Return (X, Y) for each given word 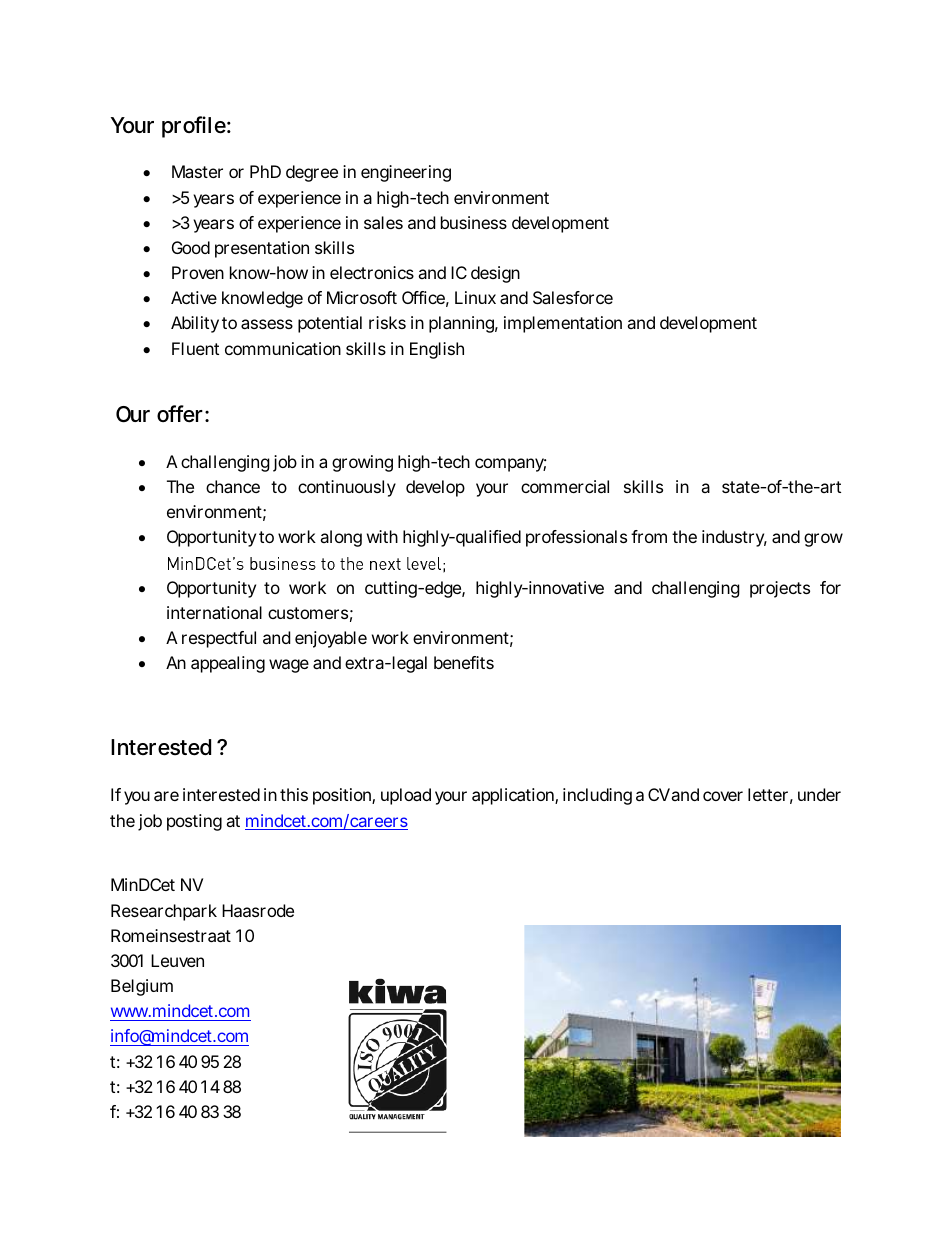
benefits (464, 662)
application (514, 796)
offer (180, 414)
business (474, 222)
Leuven (177, 960)
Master (197, 171)
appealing (228, 664)
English (437, 350)
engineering (406, 173)
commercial (565, 486)
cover (723, 796)
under (819, 794)
